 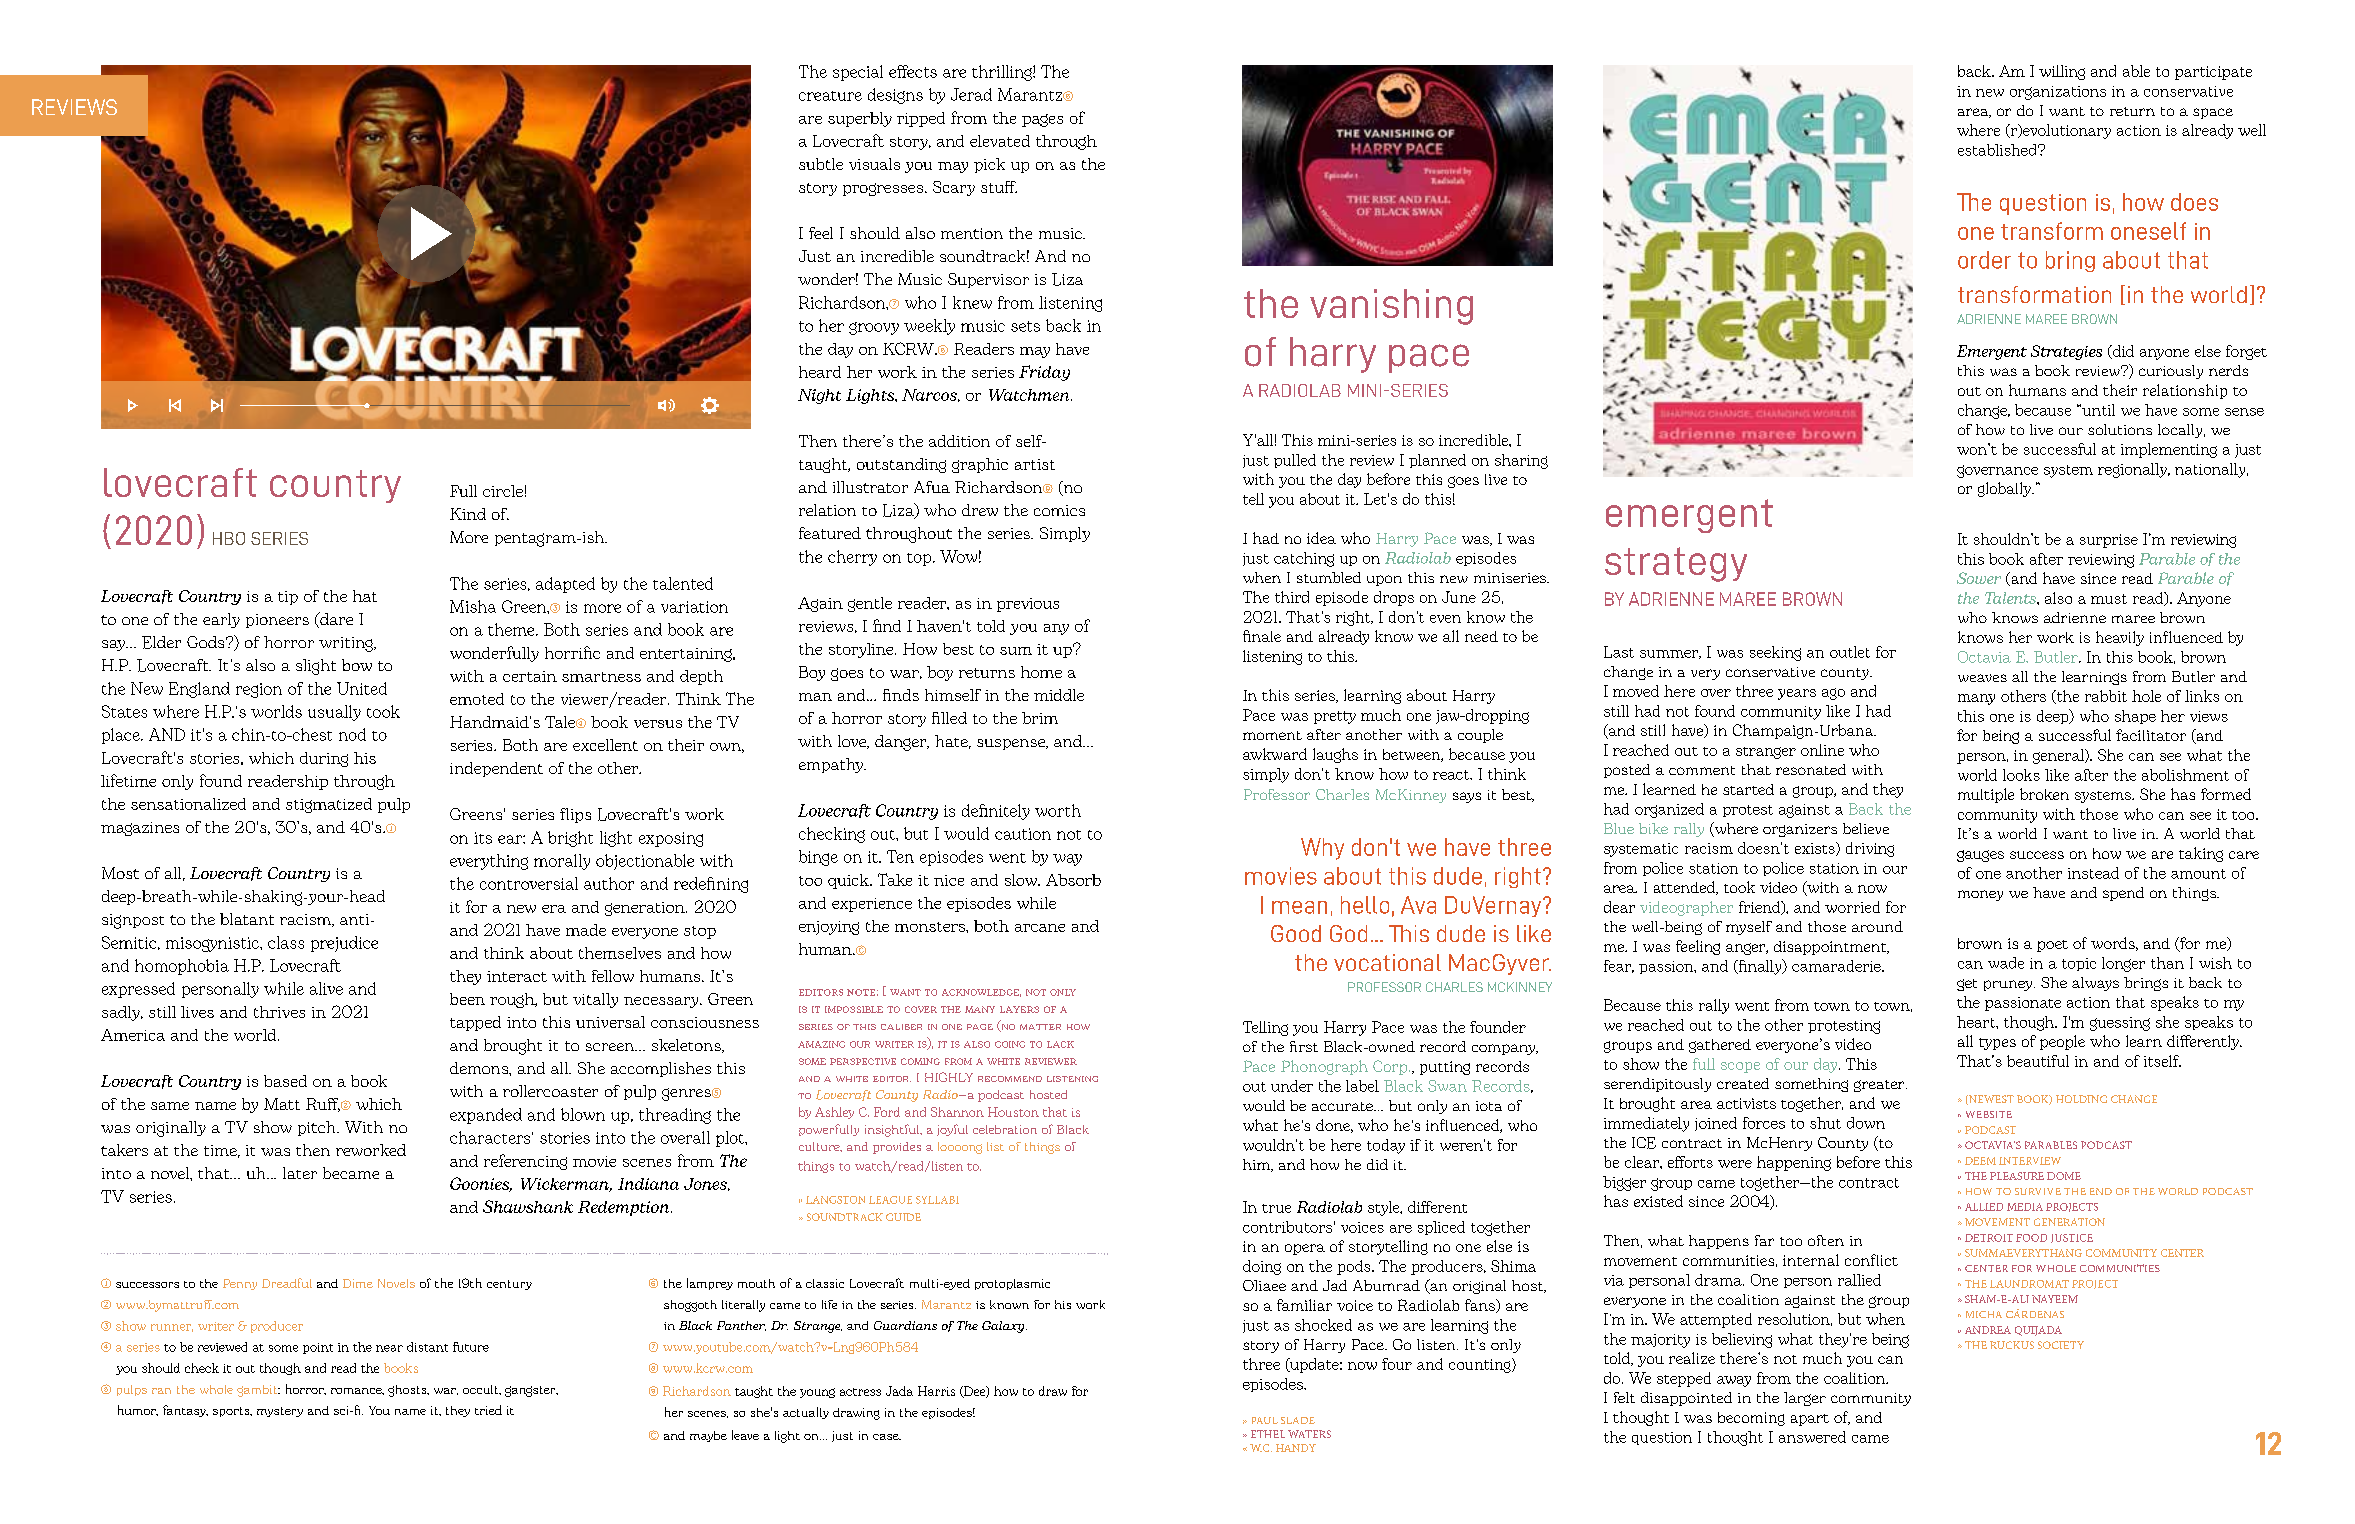 I want to click on looks, so click(x=2021, y=775).
